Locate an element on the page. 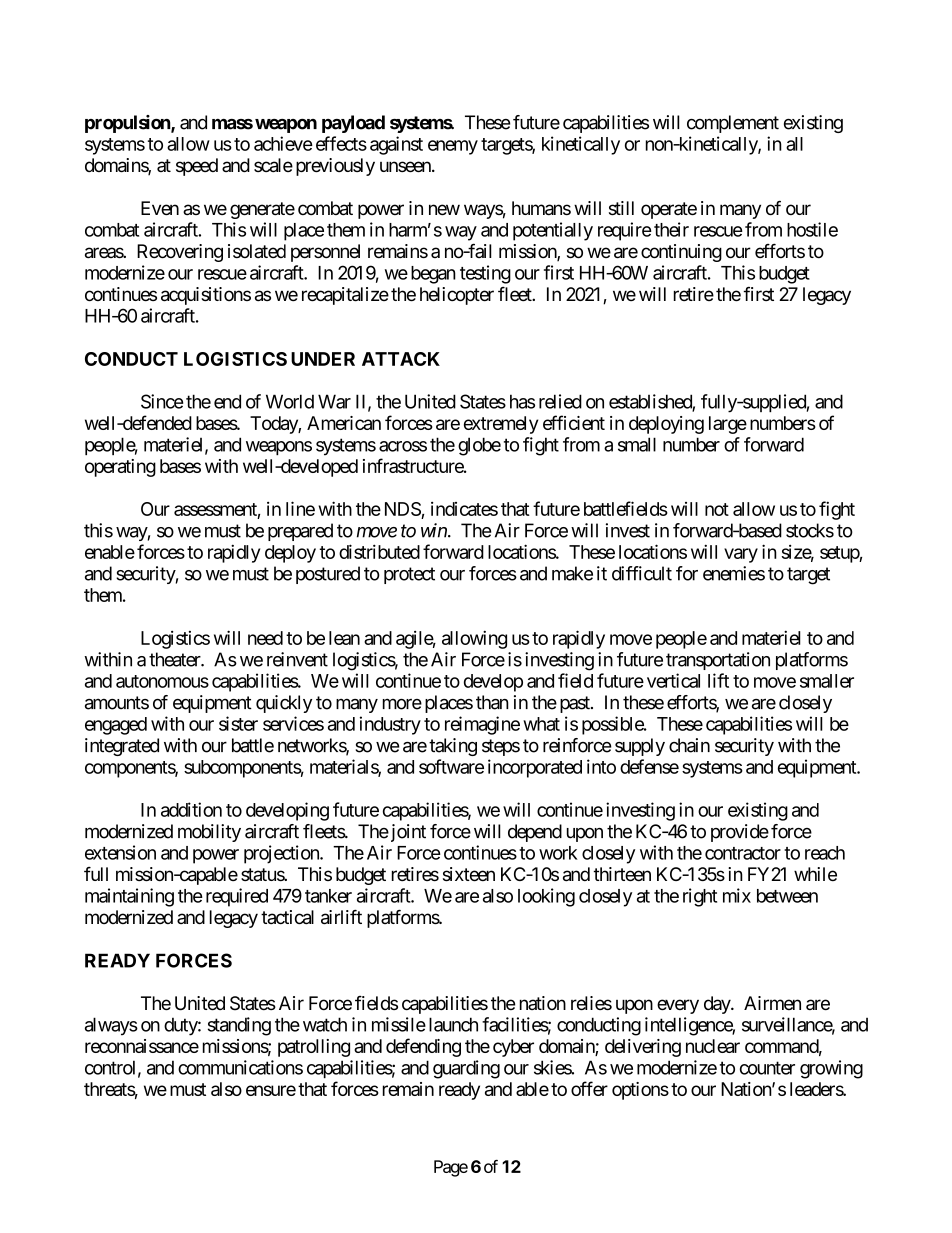 The width and height of the document is (952, 1233). counter is located at coordinates (767, 1068).
